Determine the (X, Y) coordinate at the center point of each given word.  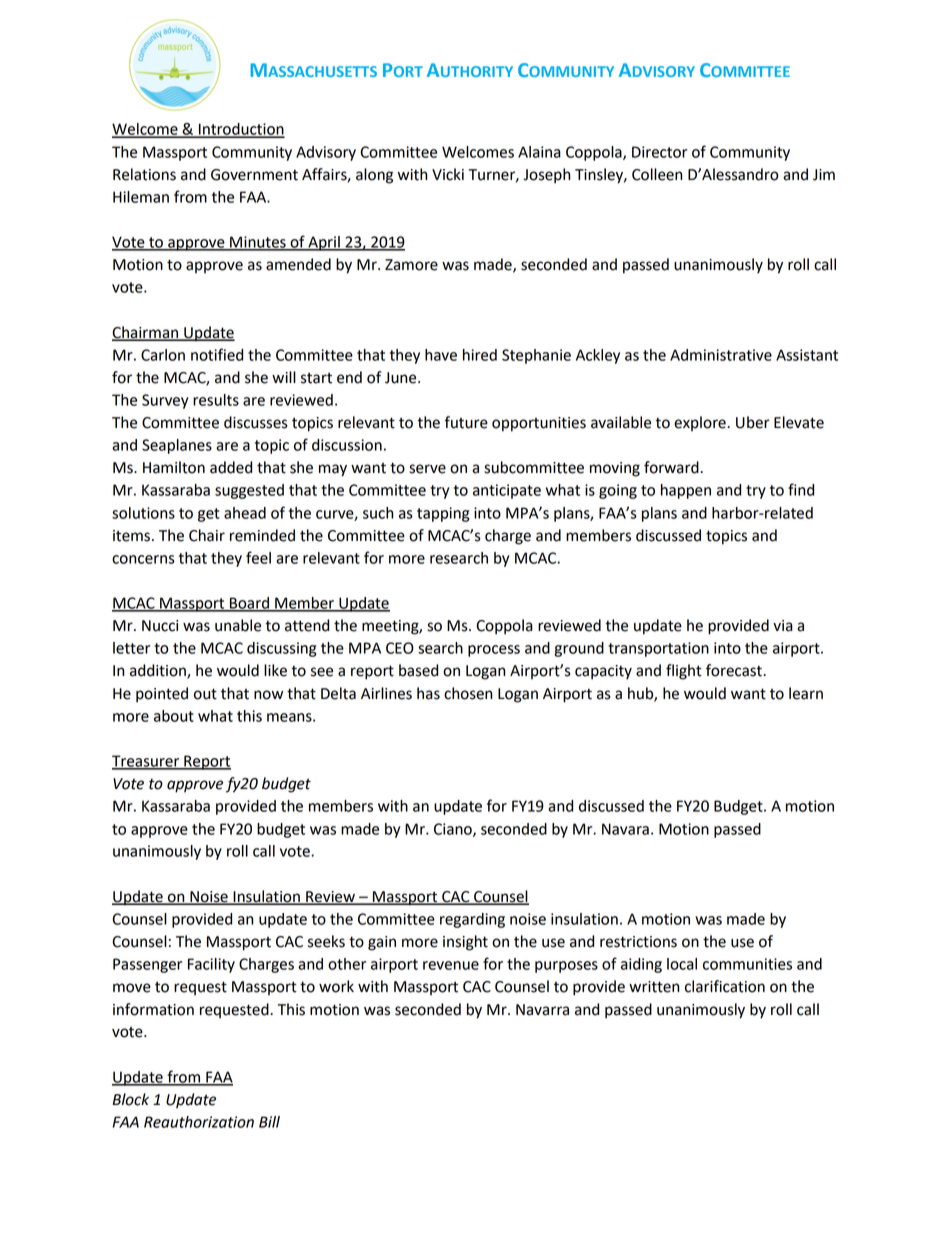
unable (238, 625)
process (494, 651)
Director (659, 152)
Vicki (448, 174)
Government (254, 175)
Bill (269, 1122)
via (783, 626)
